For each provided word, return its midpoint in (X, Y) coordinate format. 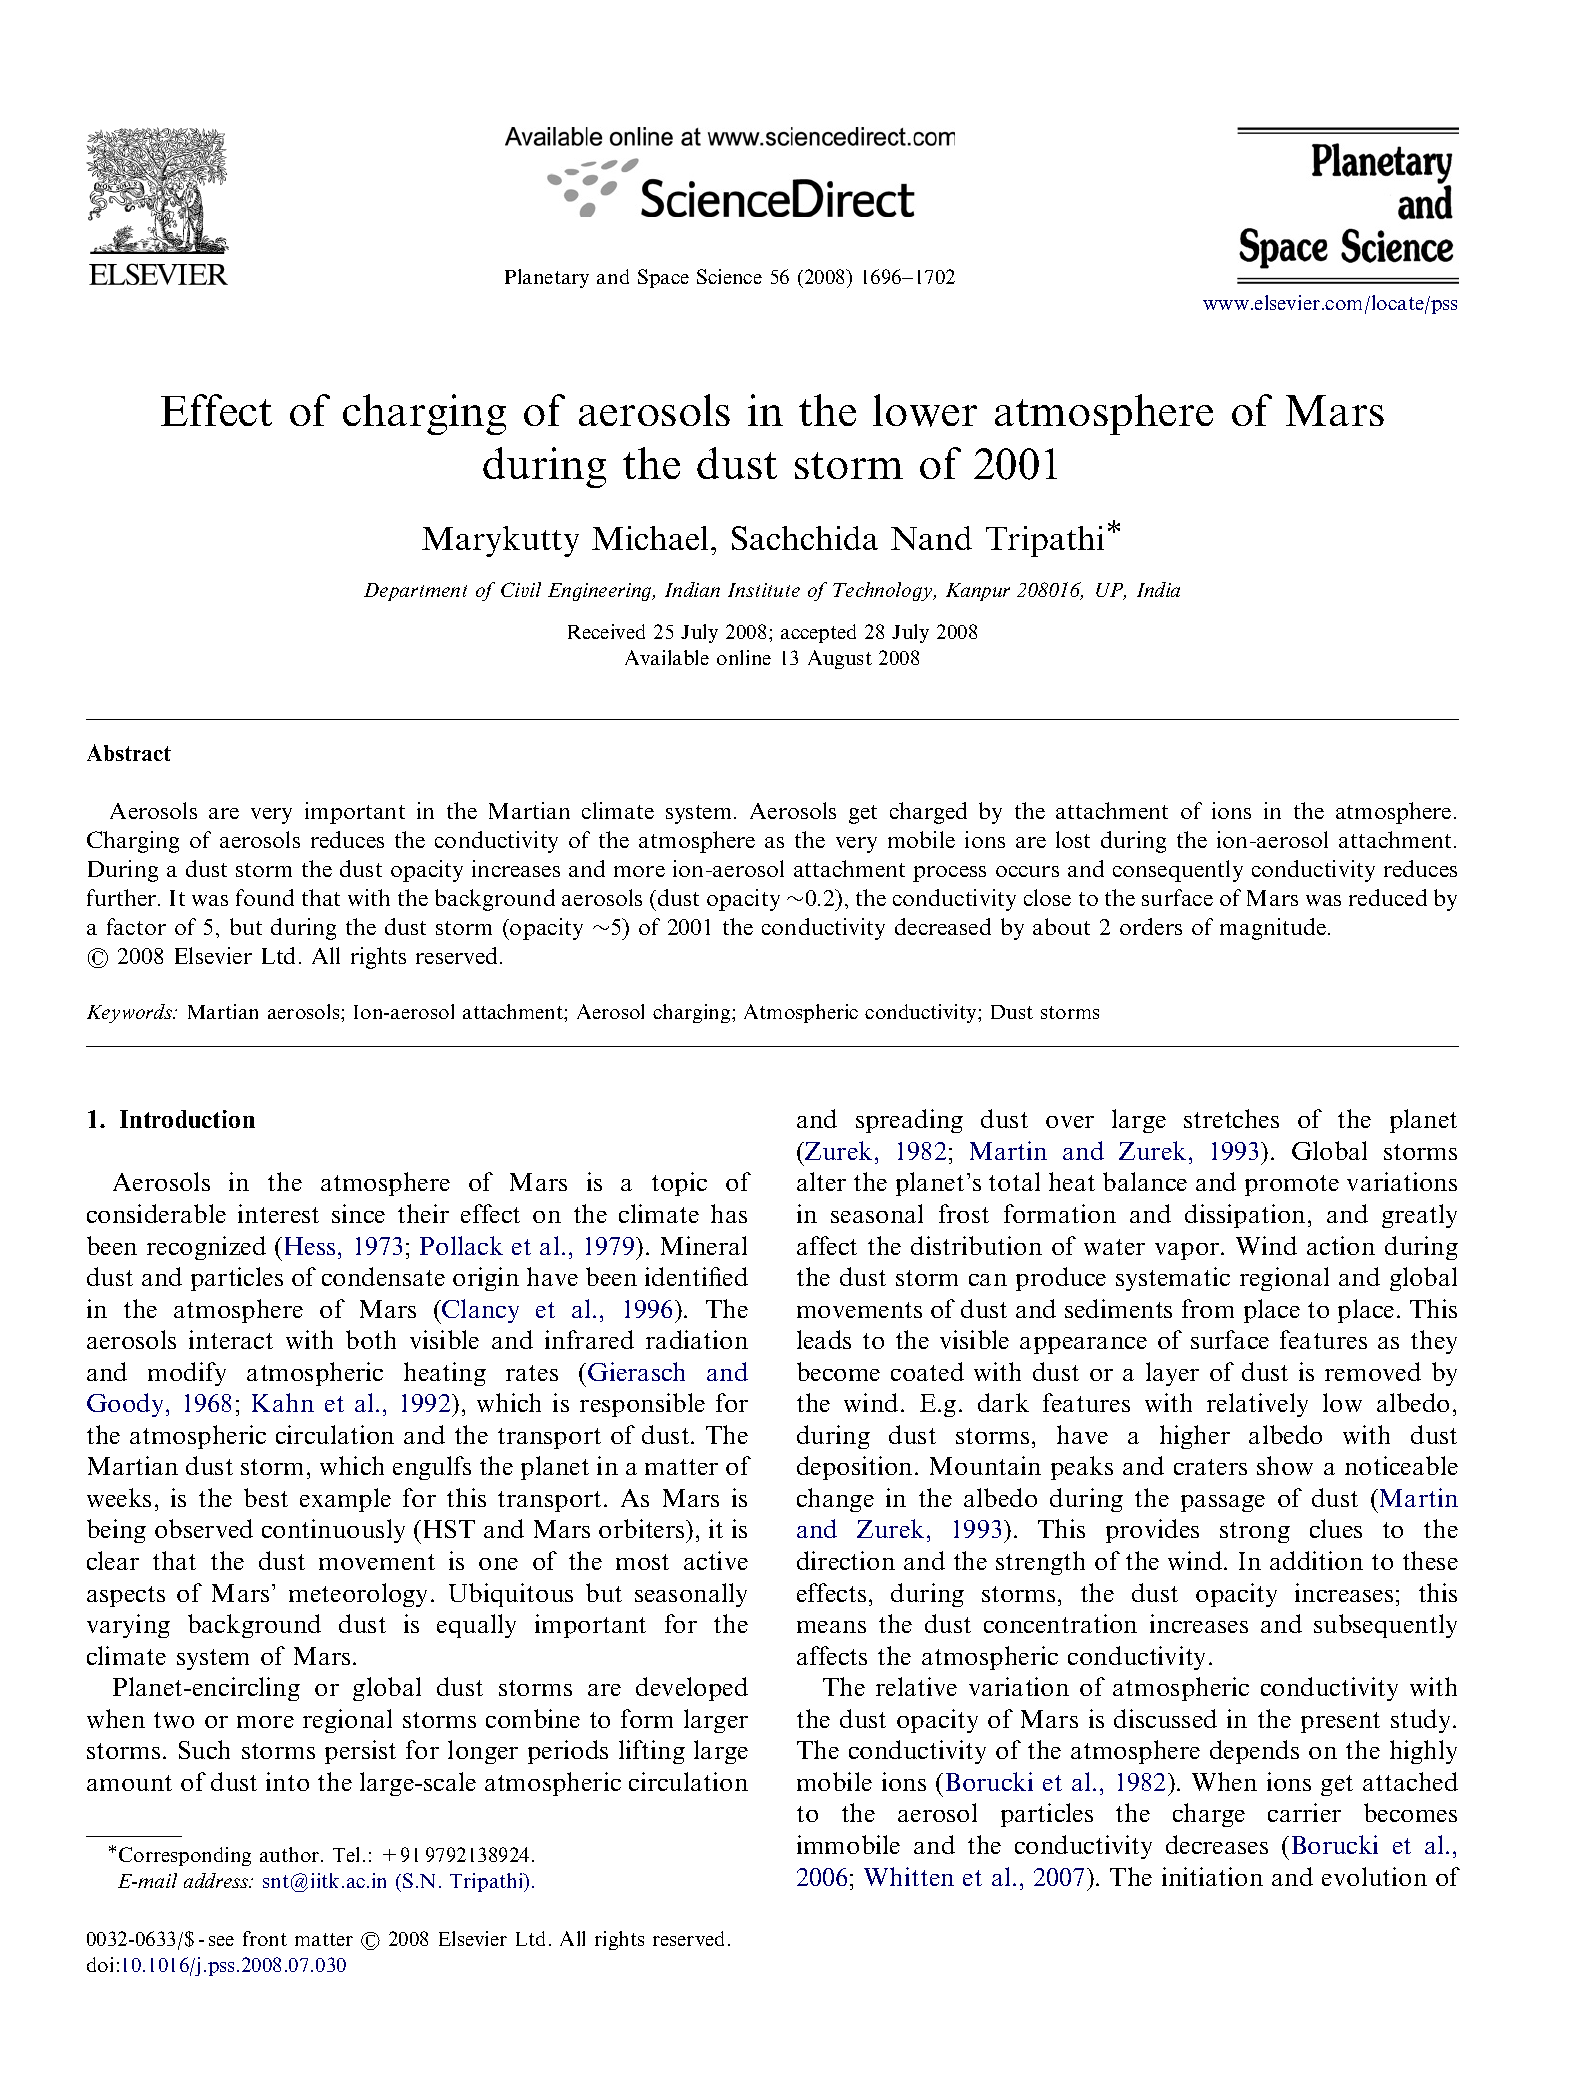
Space (663, 278)
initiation (1212, 1876)
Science (729, 276)
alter (821, 1181)
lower (925, 410)
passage (1223, 1503)
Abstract (129, 752)
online (744, 657)
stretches (1231, 1118)
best (266, 1497)
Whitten (909, 1876)
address (217, 1880)
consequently (1178, 871)
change (835, 1500)
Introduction (187, 1119)
